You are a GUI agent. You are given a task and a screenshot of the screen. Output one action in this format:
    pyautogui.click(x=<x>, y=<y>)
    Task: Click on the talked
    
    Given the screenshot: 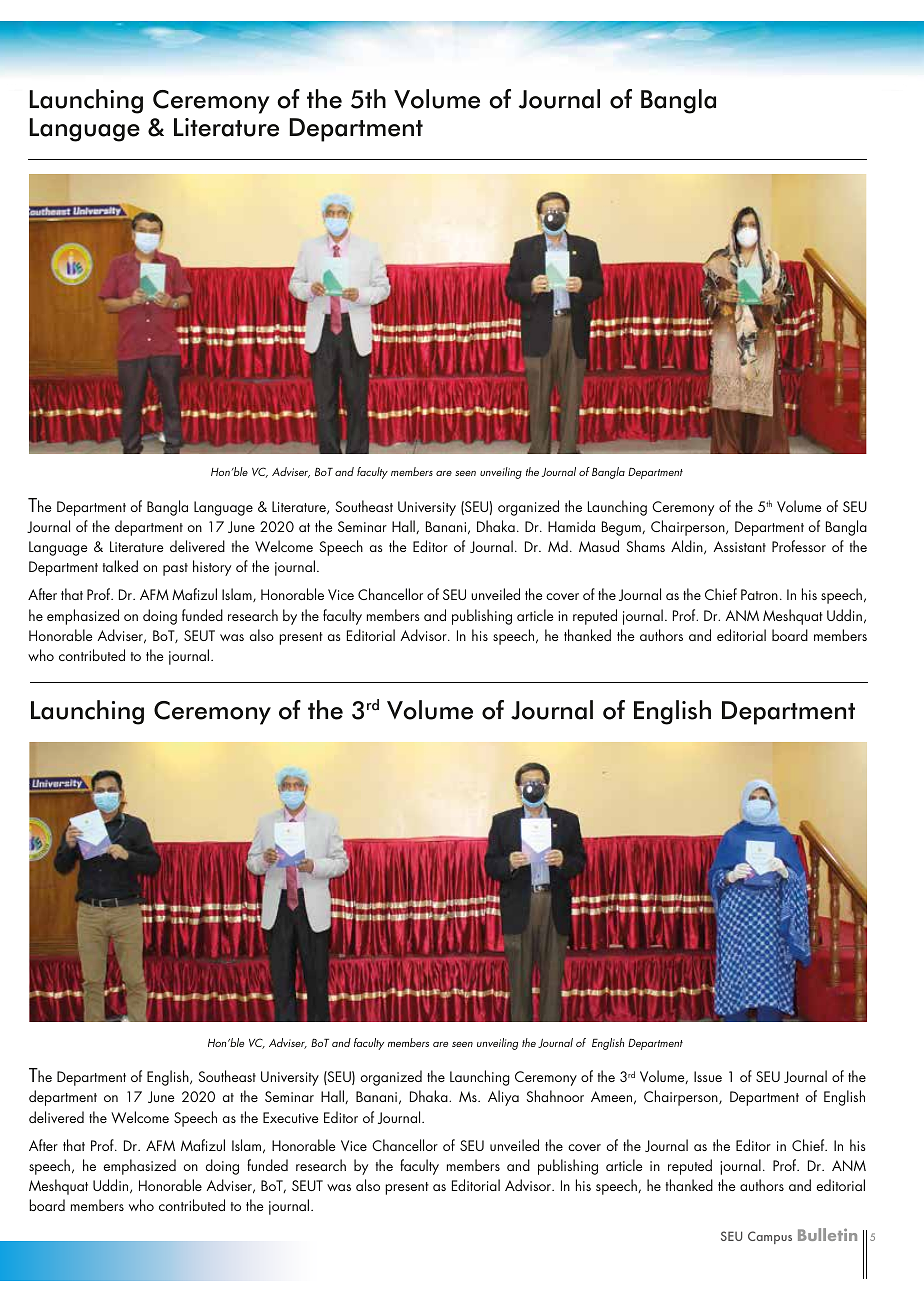 What is the action you would take?
    pyautogui.click(x=120, y=566)
